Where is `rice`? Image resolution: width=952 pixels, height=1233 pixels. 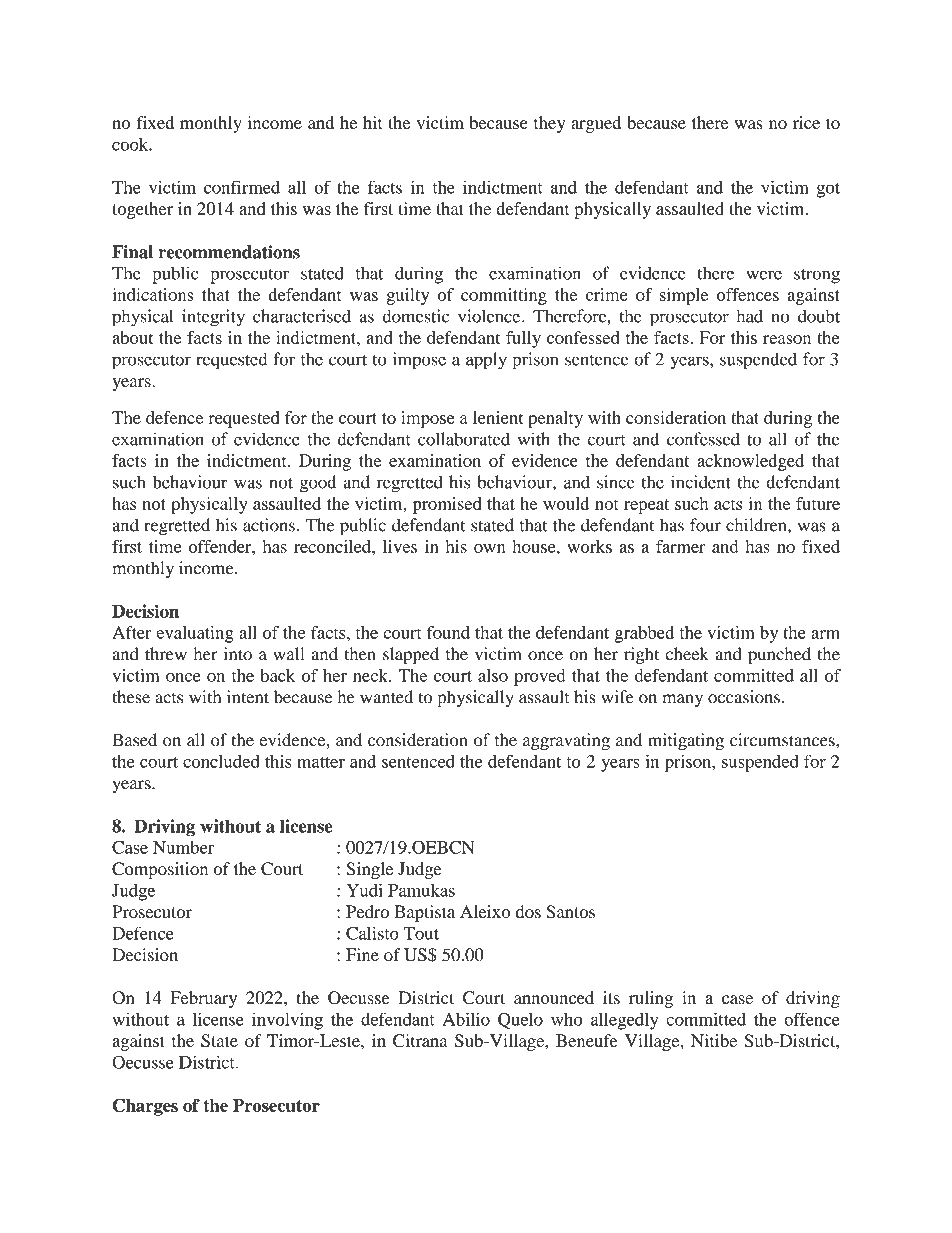 rice is located at coordinates (806, 122).
